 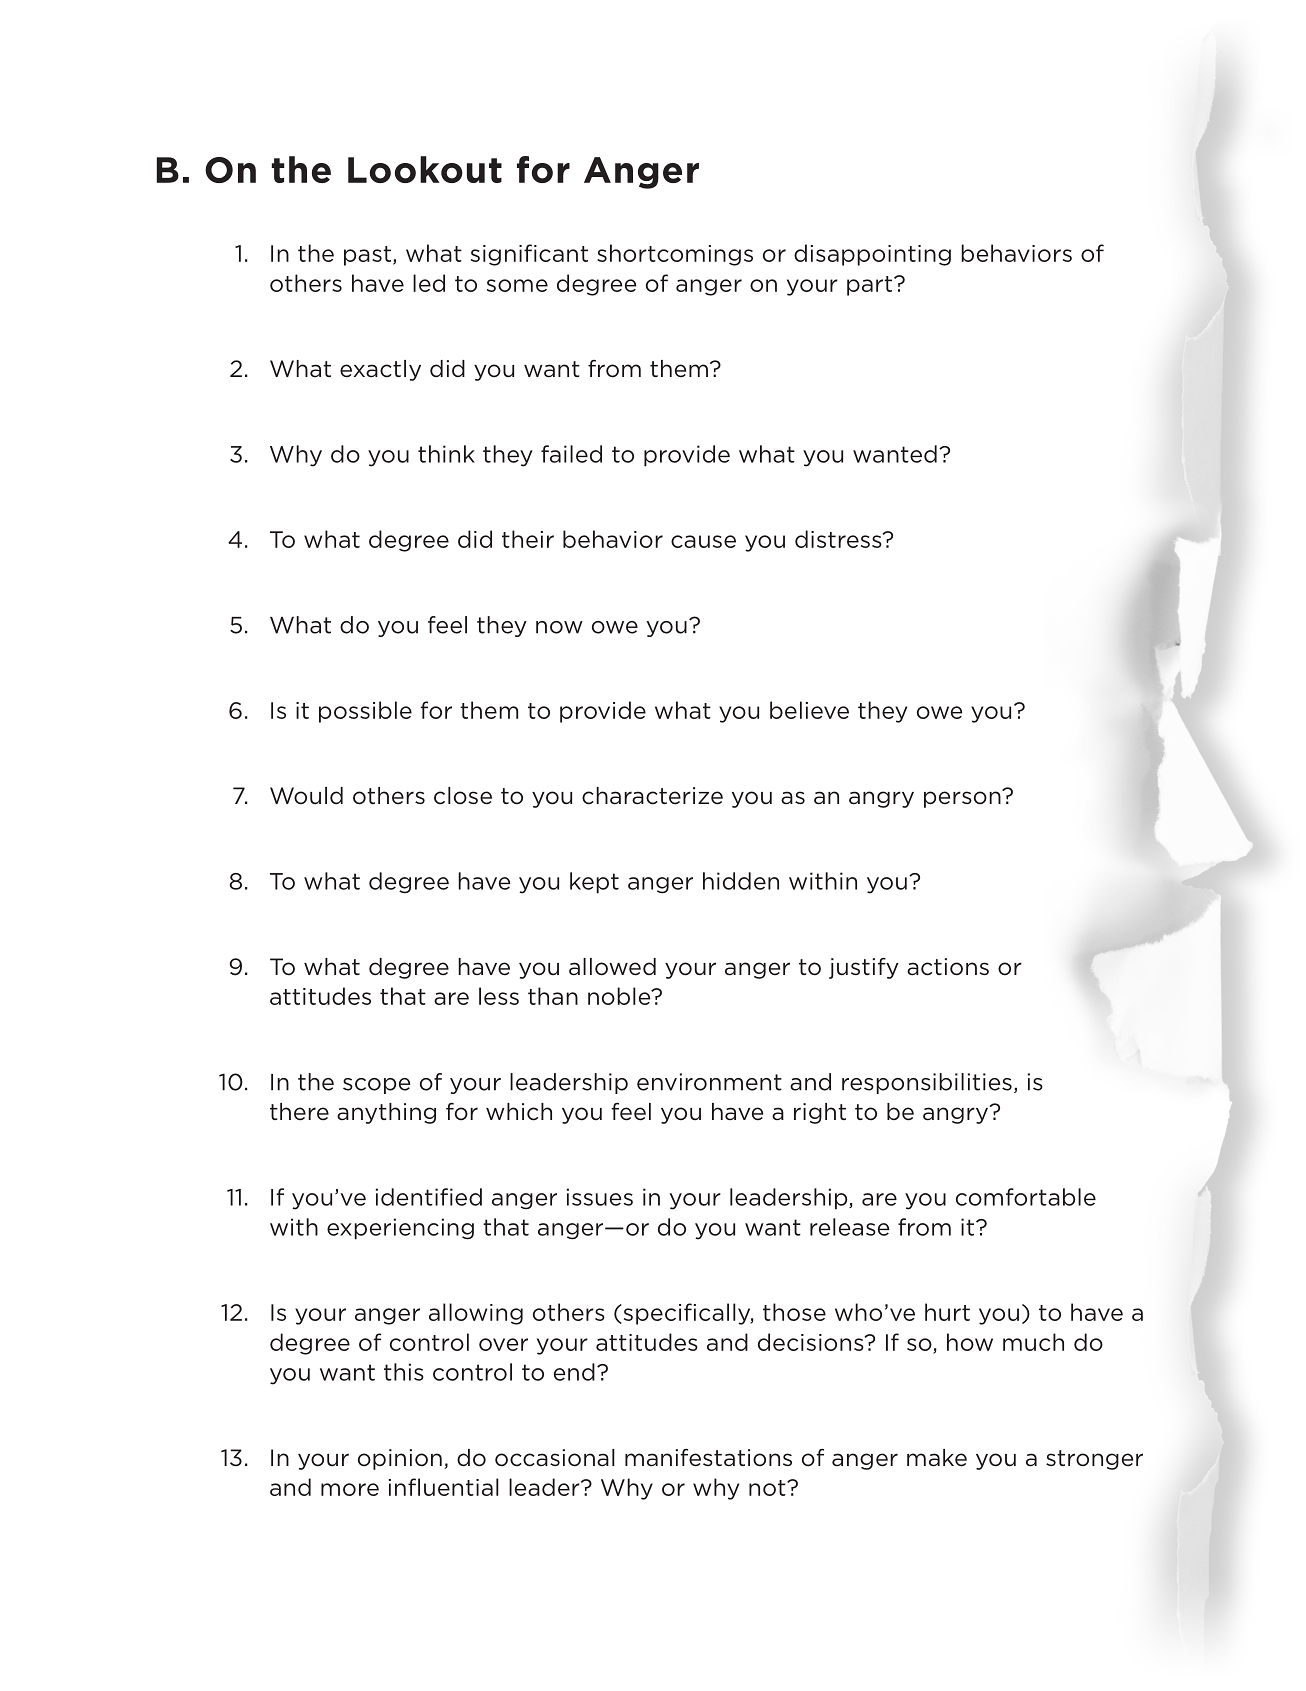 I want to click on person, so click(x=963, y=798).
